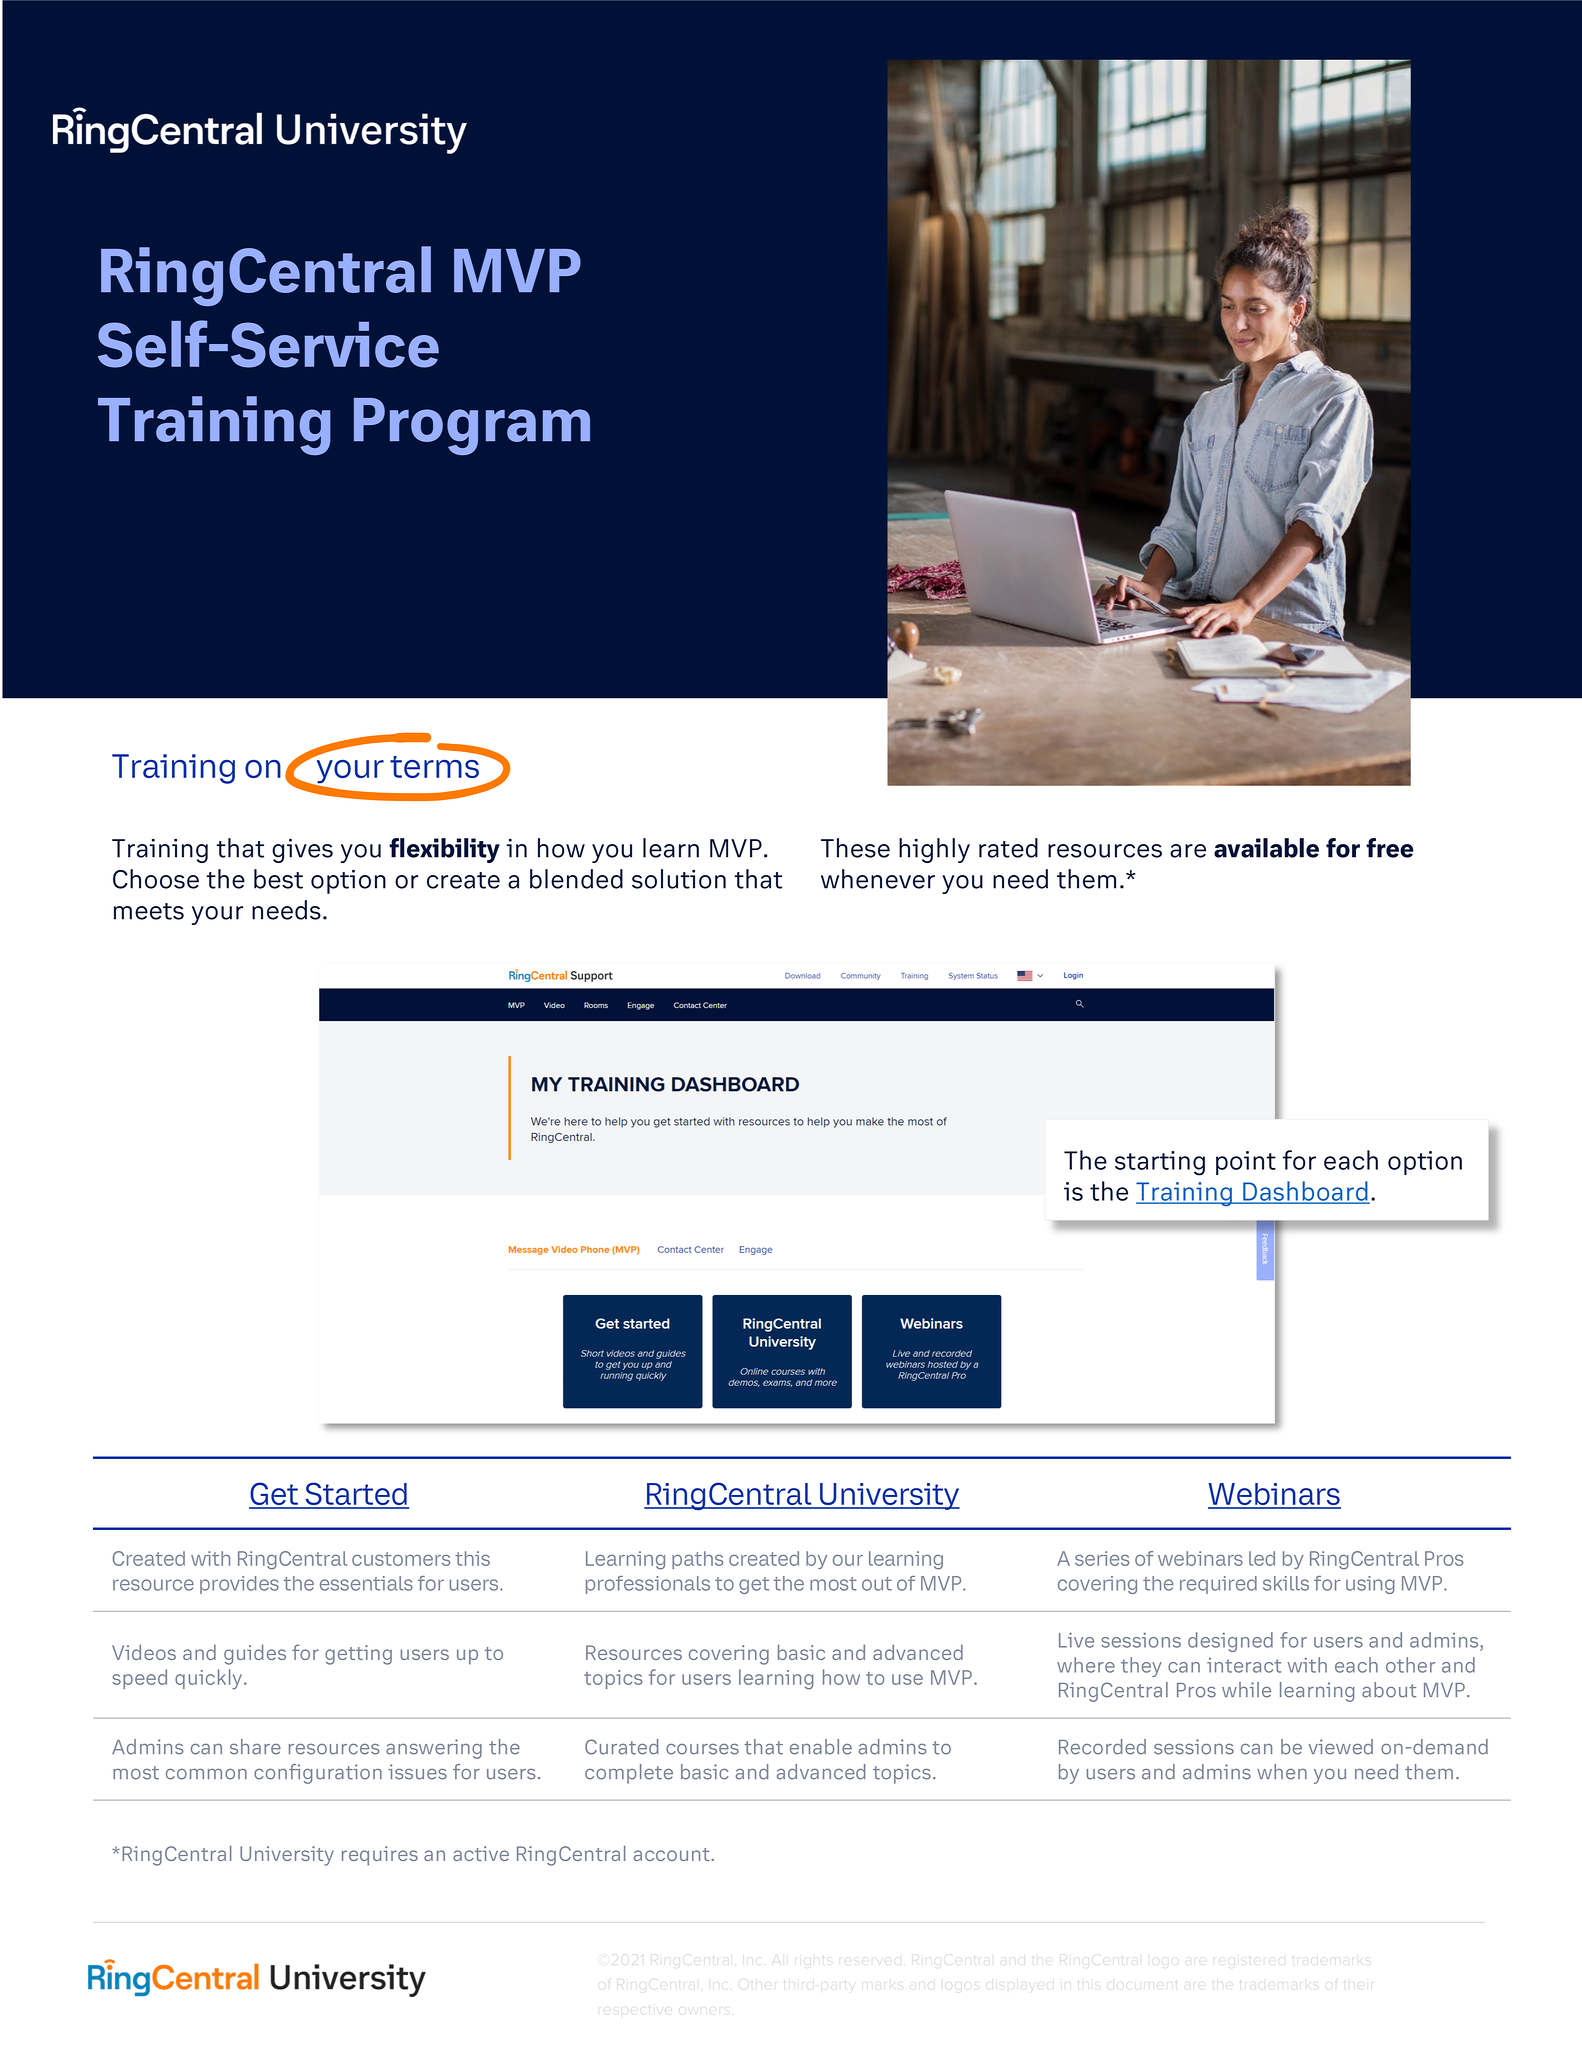 The image size is (1582, 2048). What do you see at coordinates (149, 911) in the screenshot?
I see `meets` at bounding box center [149, 911].
